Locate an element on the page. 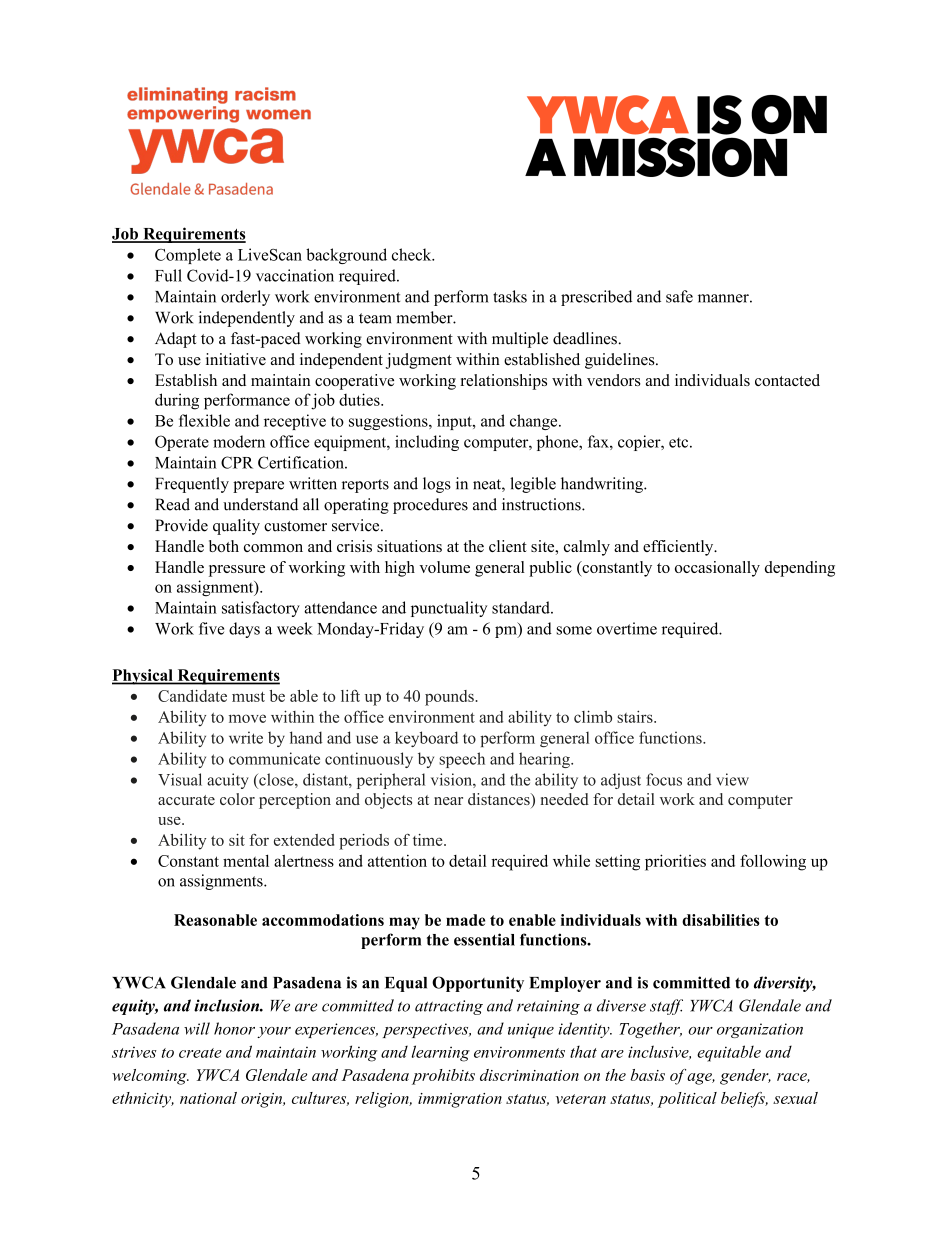  national is located at coordinates (208, 1098).
